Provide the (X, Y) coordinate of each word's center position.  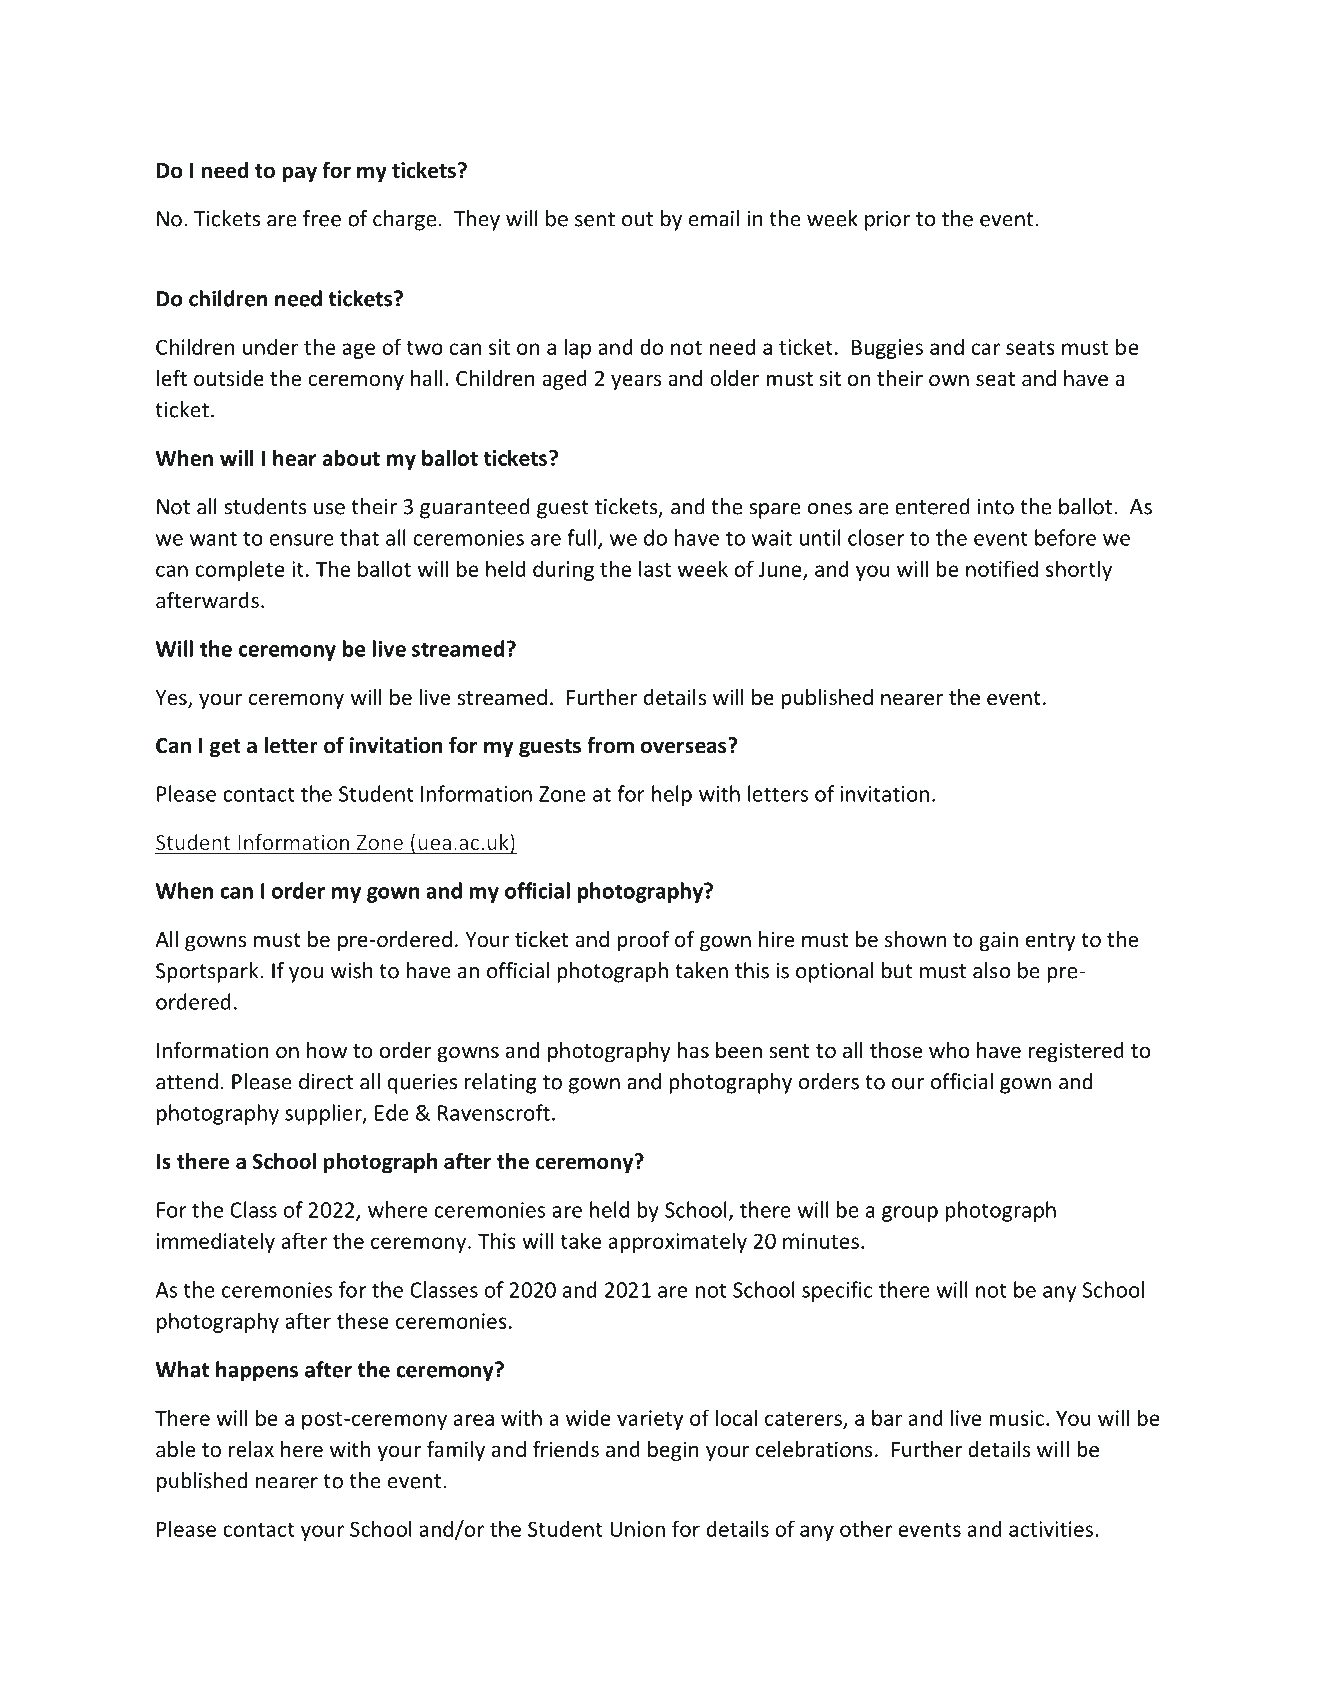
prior (887, 221)
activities (1052, 1529)
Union (637, 1529)
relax (251, 1449)
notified (1002, 568)
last (655, 568)
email (714, 218)
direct (326, 1081)
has (693, 1050)
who (949, 1050)
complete (240, 570)
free (322, 218)
